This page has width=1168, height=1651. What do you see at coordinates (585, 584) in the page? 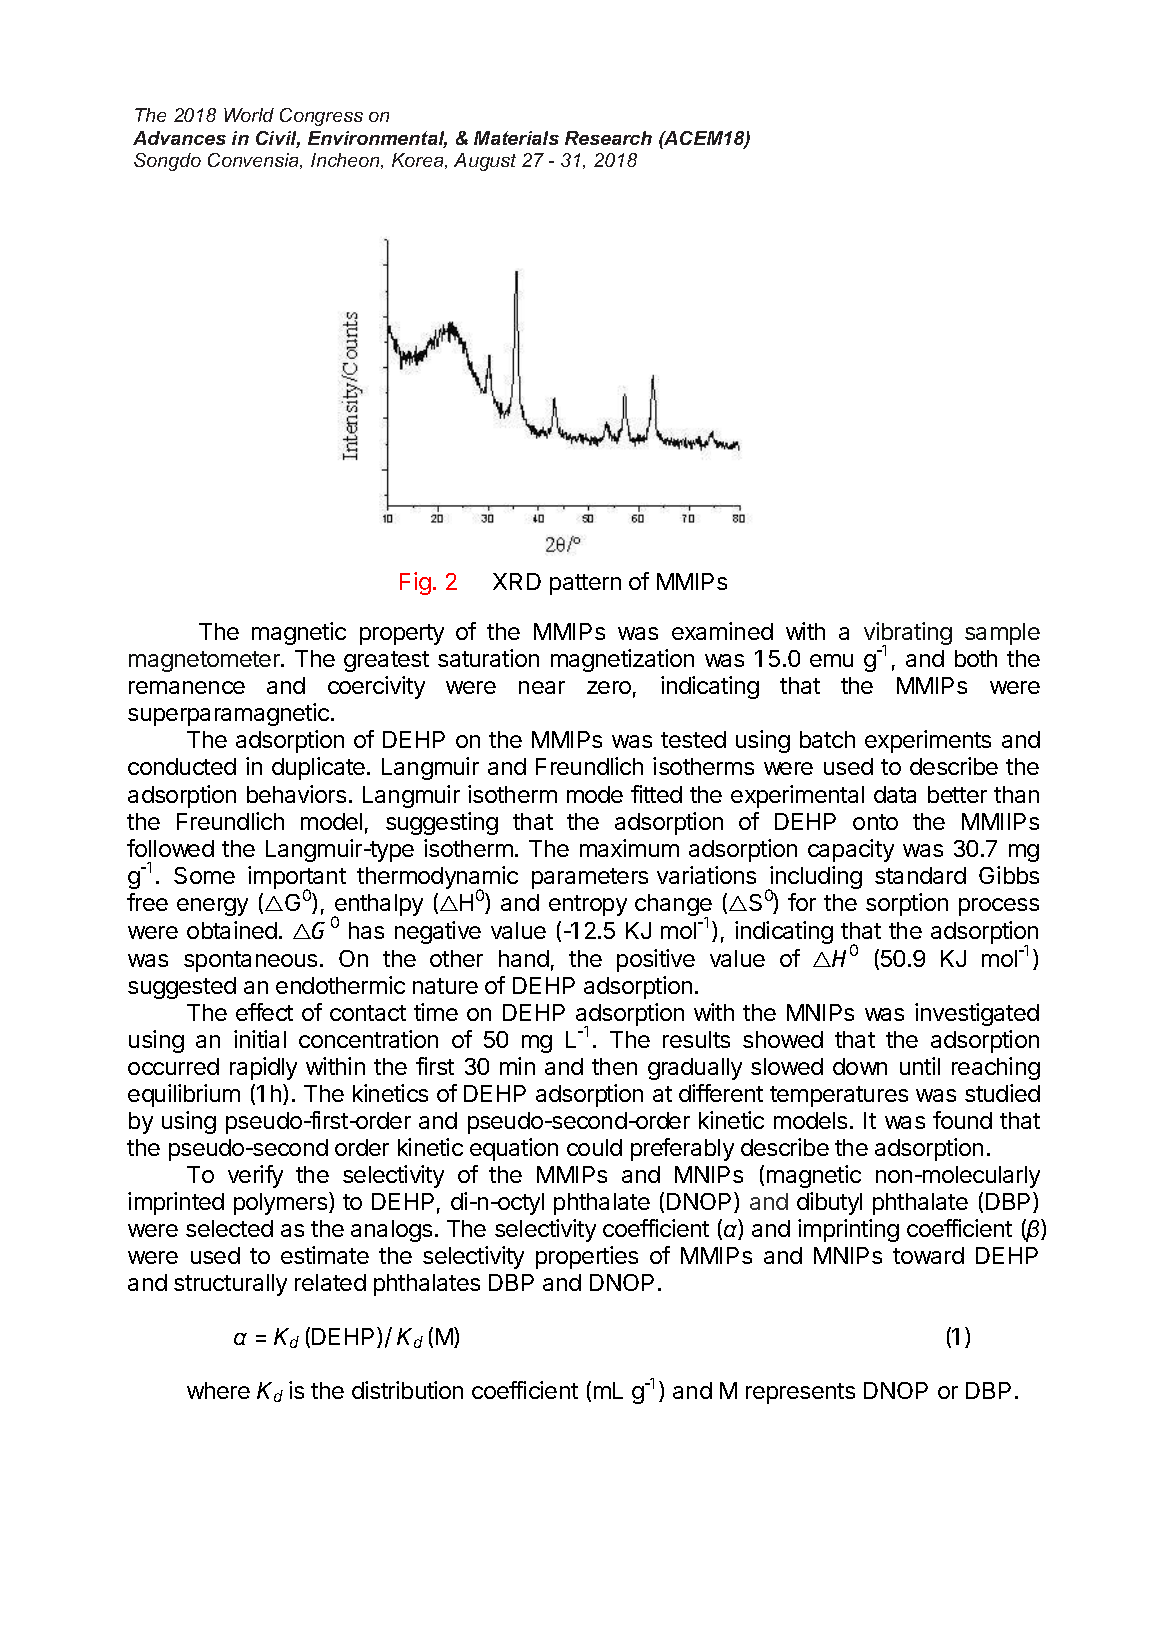
I see `pattern` at bounding box center [585, 584].
